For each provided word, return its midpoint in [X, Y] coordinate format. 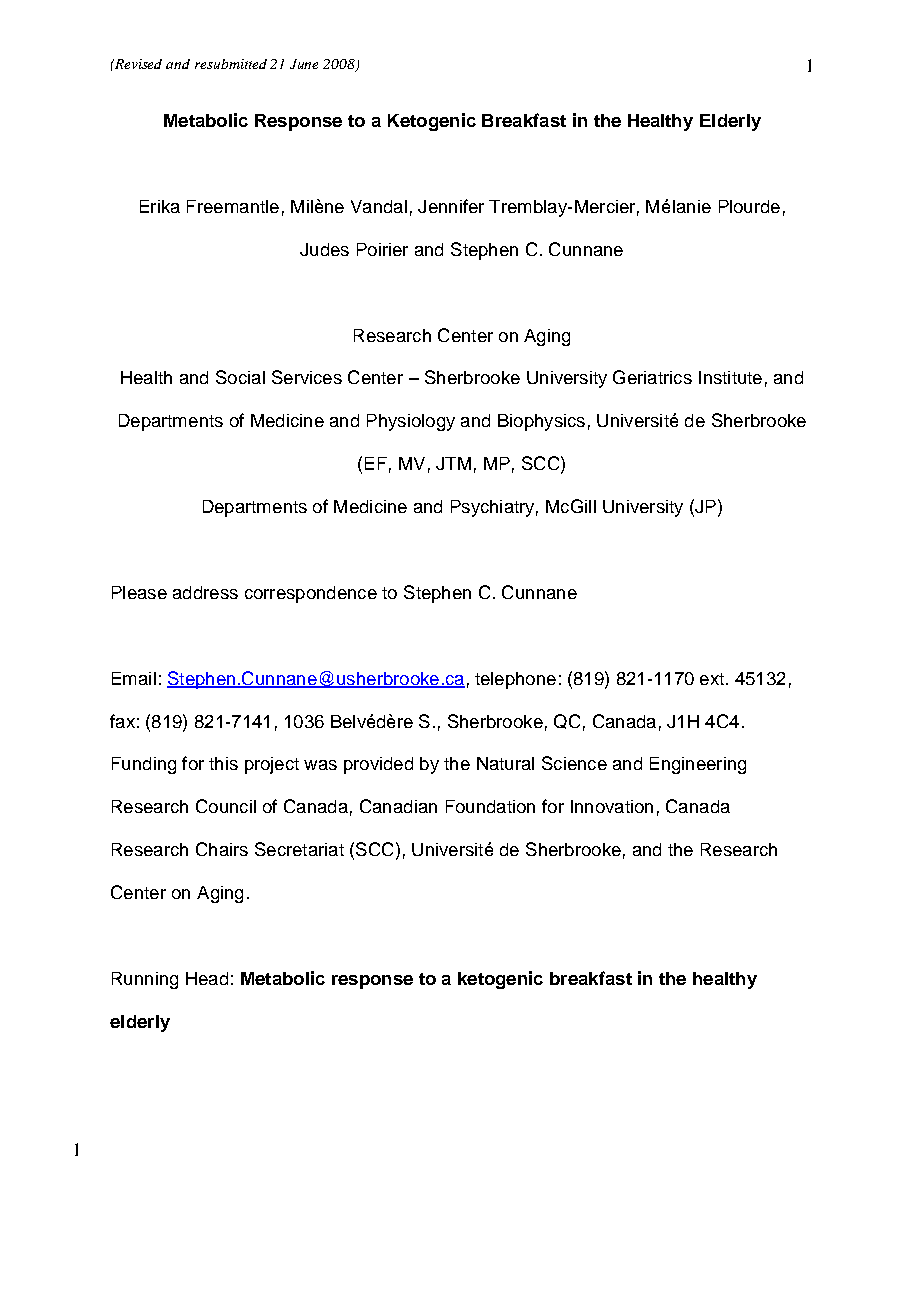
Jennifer [451, 206]
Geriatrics [652, 377]
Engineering [698, 765]
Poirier [382, 249]
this [223, 763]
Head [207, 978]
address [205, 592]
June [304, 64]
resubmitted [231, 64]
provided [378, 765]
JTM [453, 463]
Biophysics [541, 422]
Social [240, 377]
